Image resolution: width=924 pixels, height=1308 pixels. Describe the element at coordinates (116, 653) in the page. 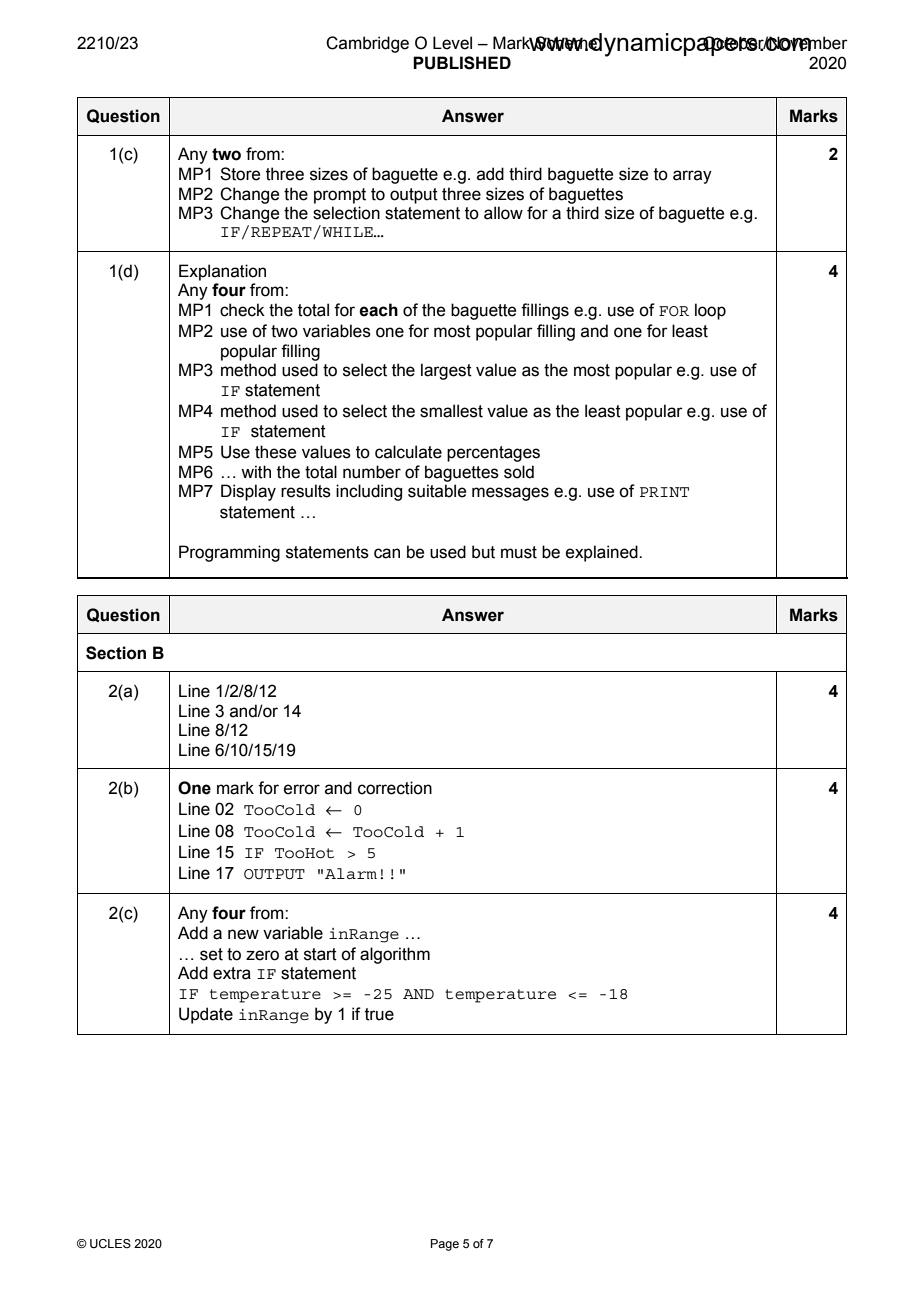

I see `Section` at that location.
